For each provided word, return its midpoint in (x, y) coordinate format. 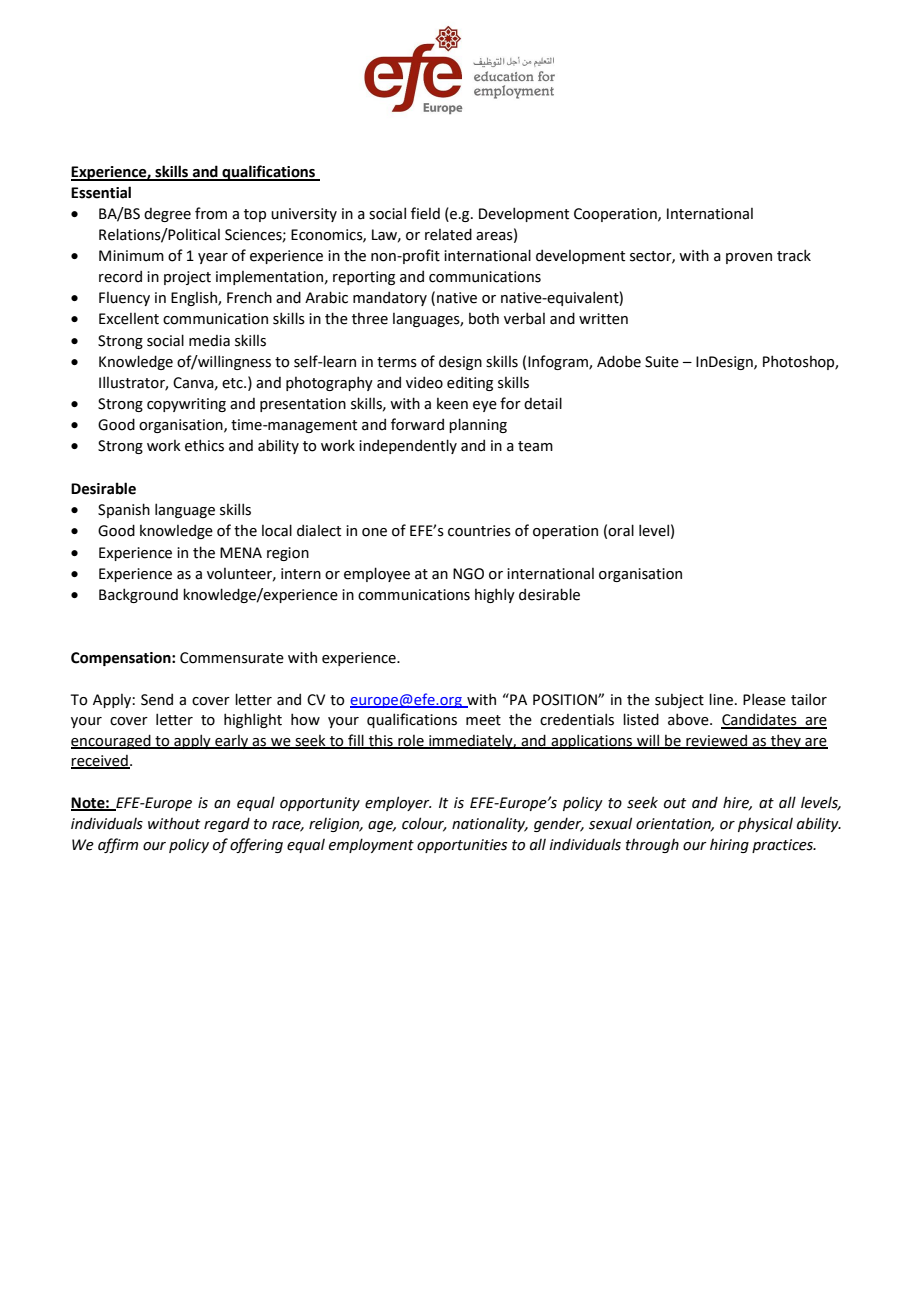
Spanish (124, 510)
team (535, 446)
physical (765, 825)
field (425, 213)
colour (424, 824)
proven (749, 258)
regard (227, 824)
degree (167, 215)
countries (479, 531)
